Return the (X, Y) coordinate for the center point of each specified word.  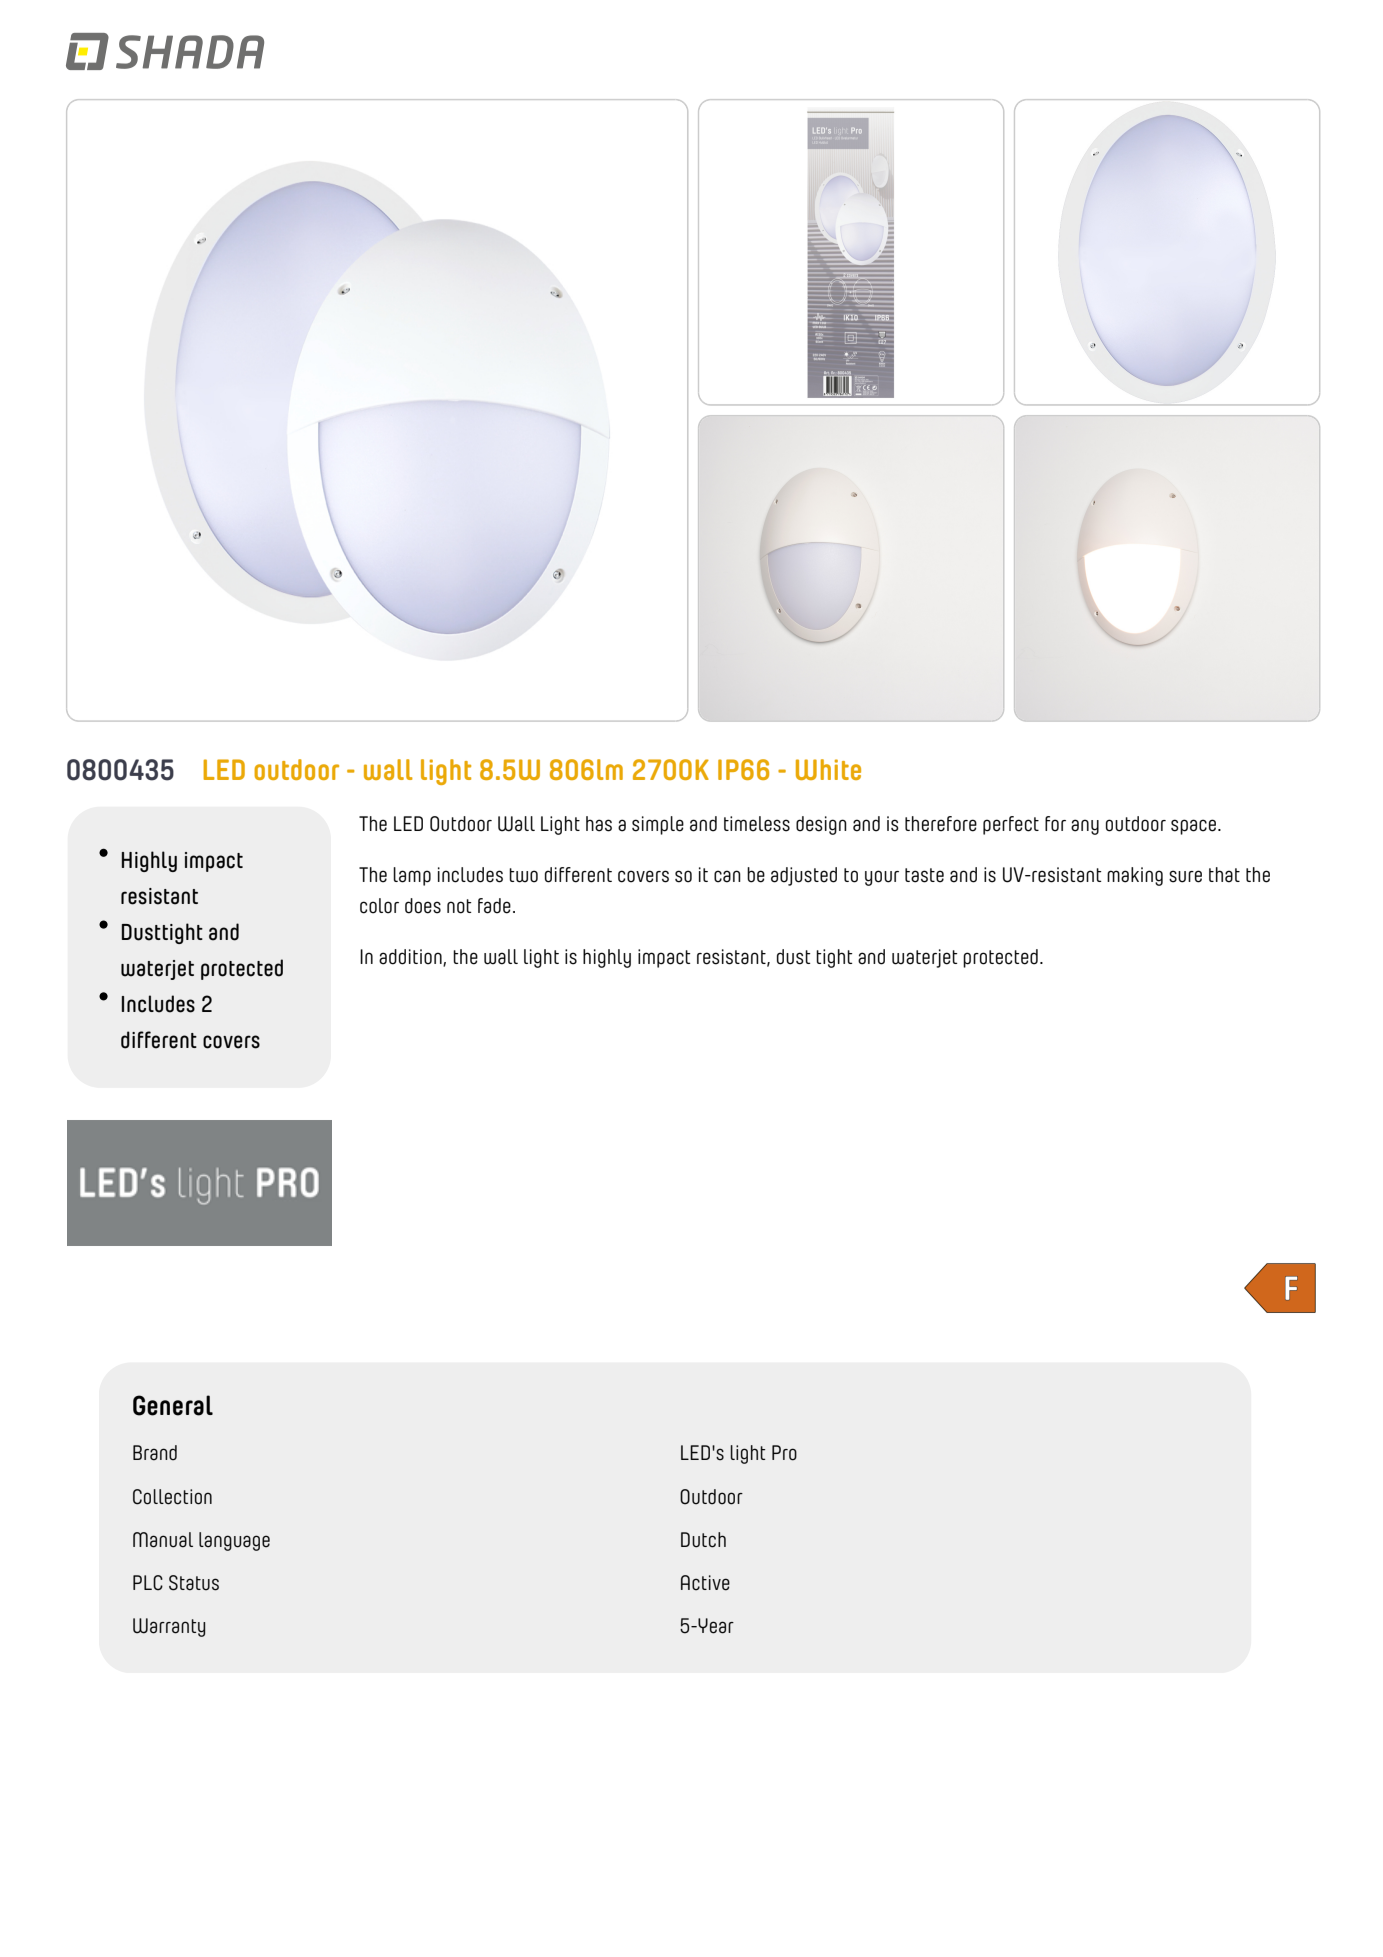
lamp (412, 876)
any (1085, 827)
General (173, 1405)
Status (194, 1583)
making (1135, 876)
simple (658, 825)
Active (705, 1583)
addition (411, 958)
